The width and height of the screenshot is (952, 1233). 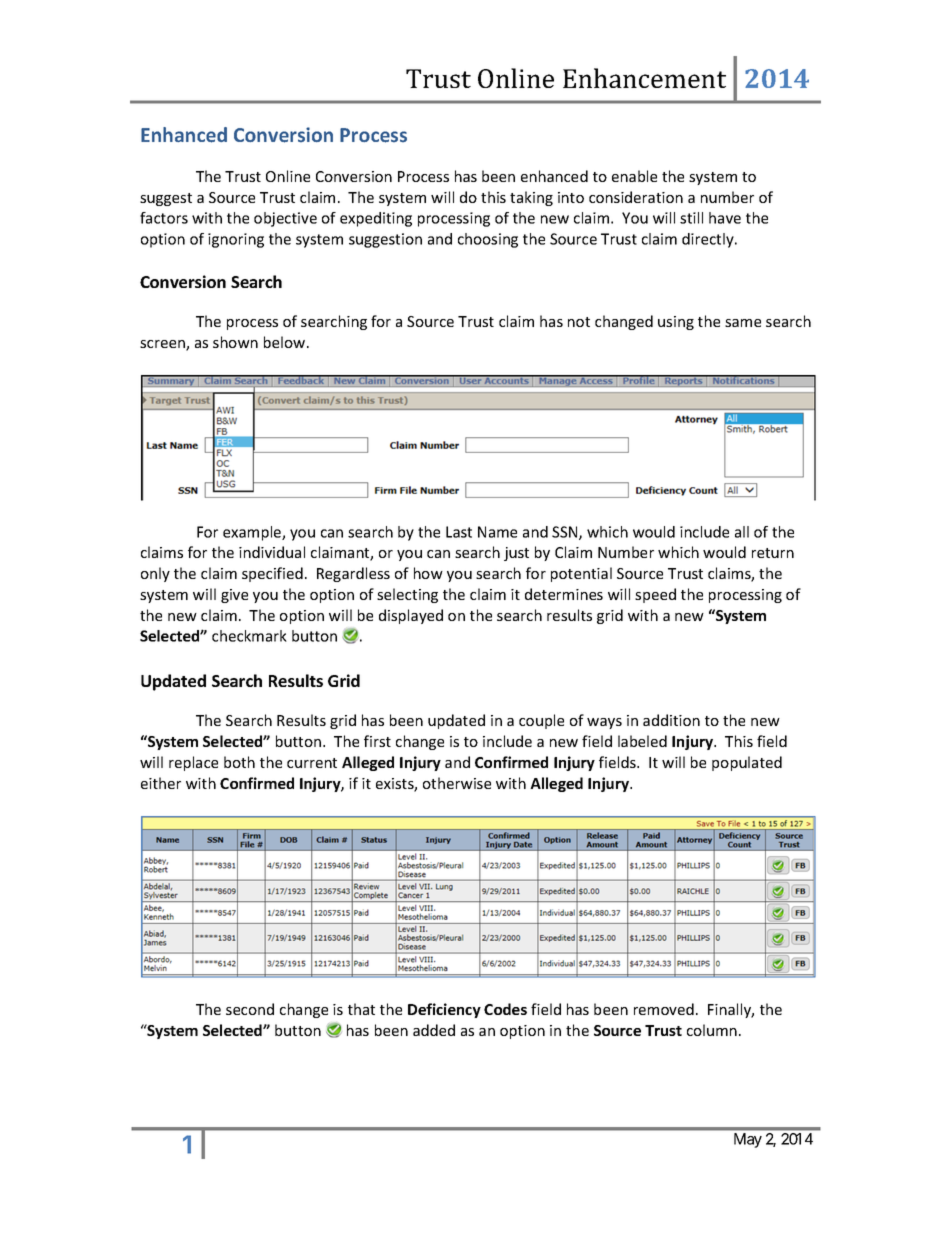 I want to click on either, so click(x=161, y=783).
